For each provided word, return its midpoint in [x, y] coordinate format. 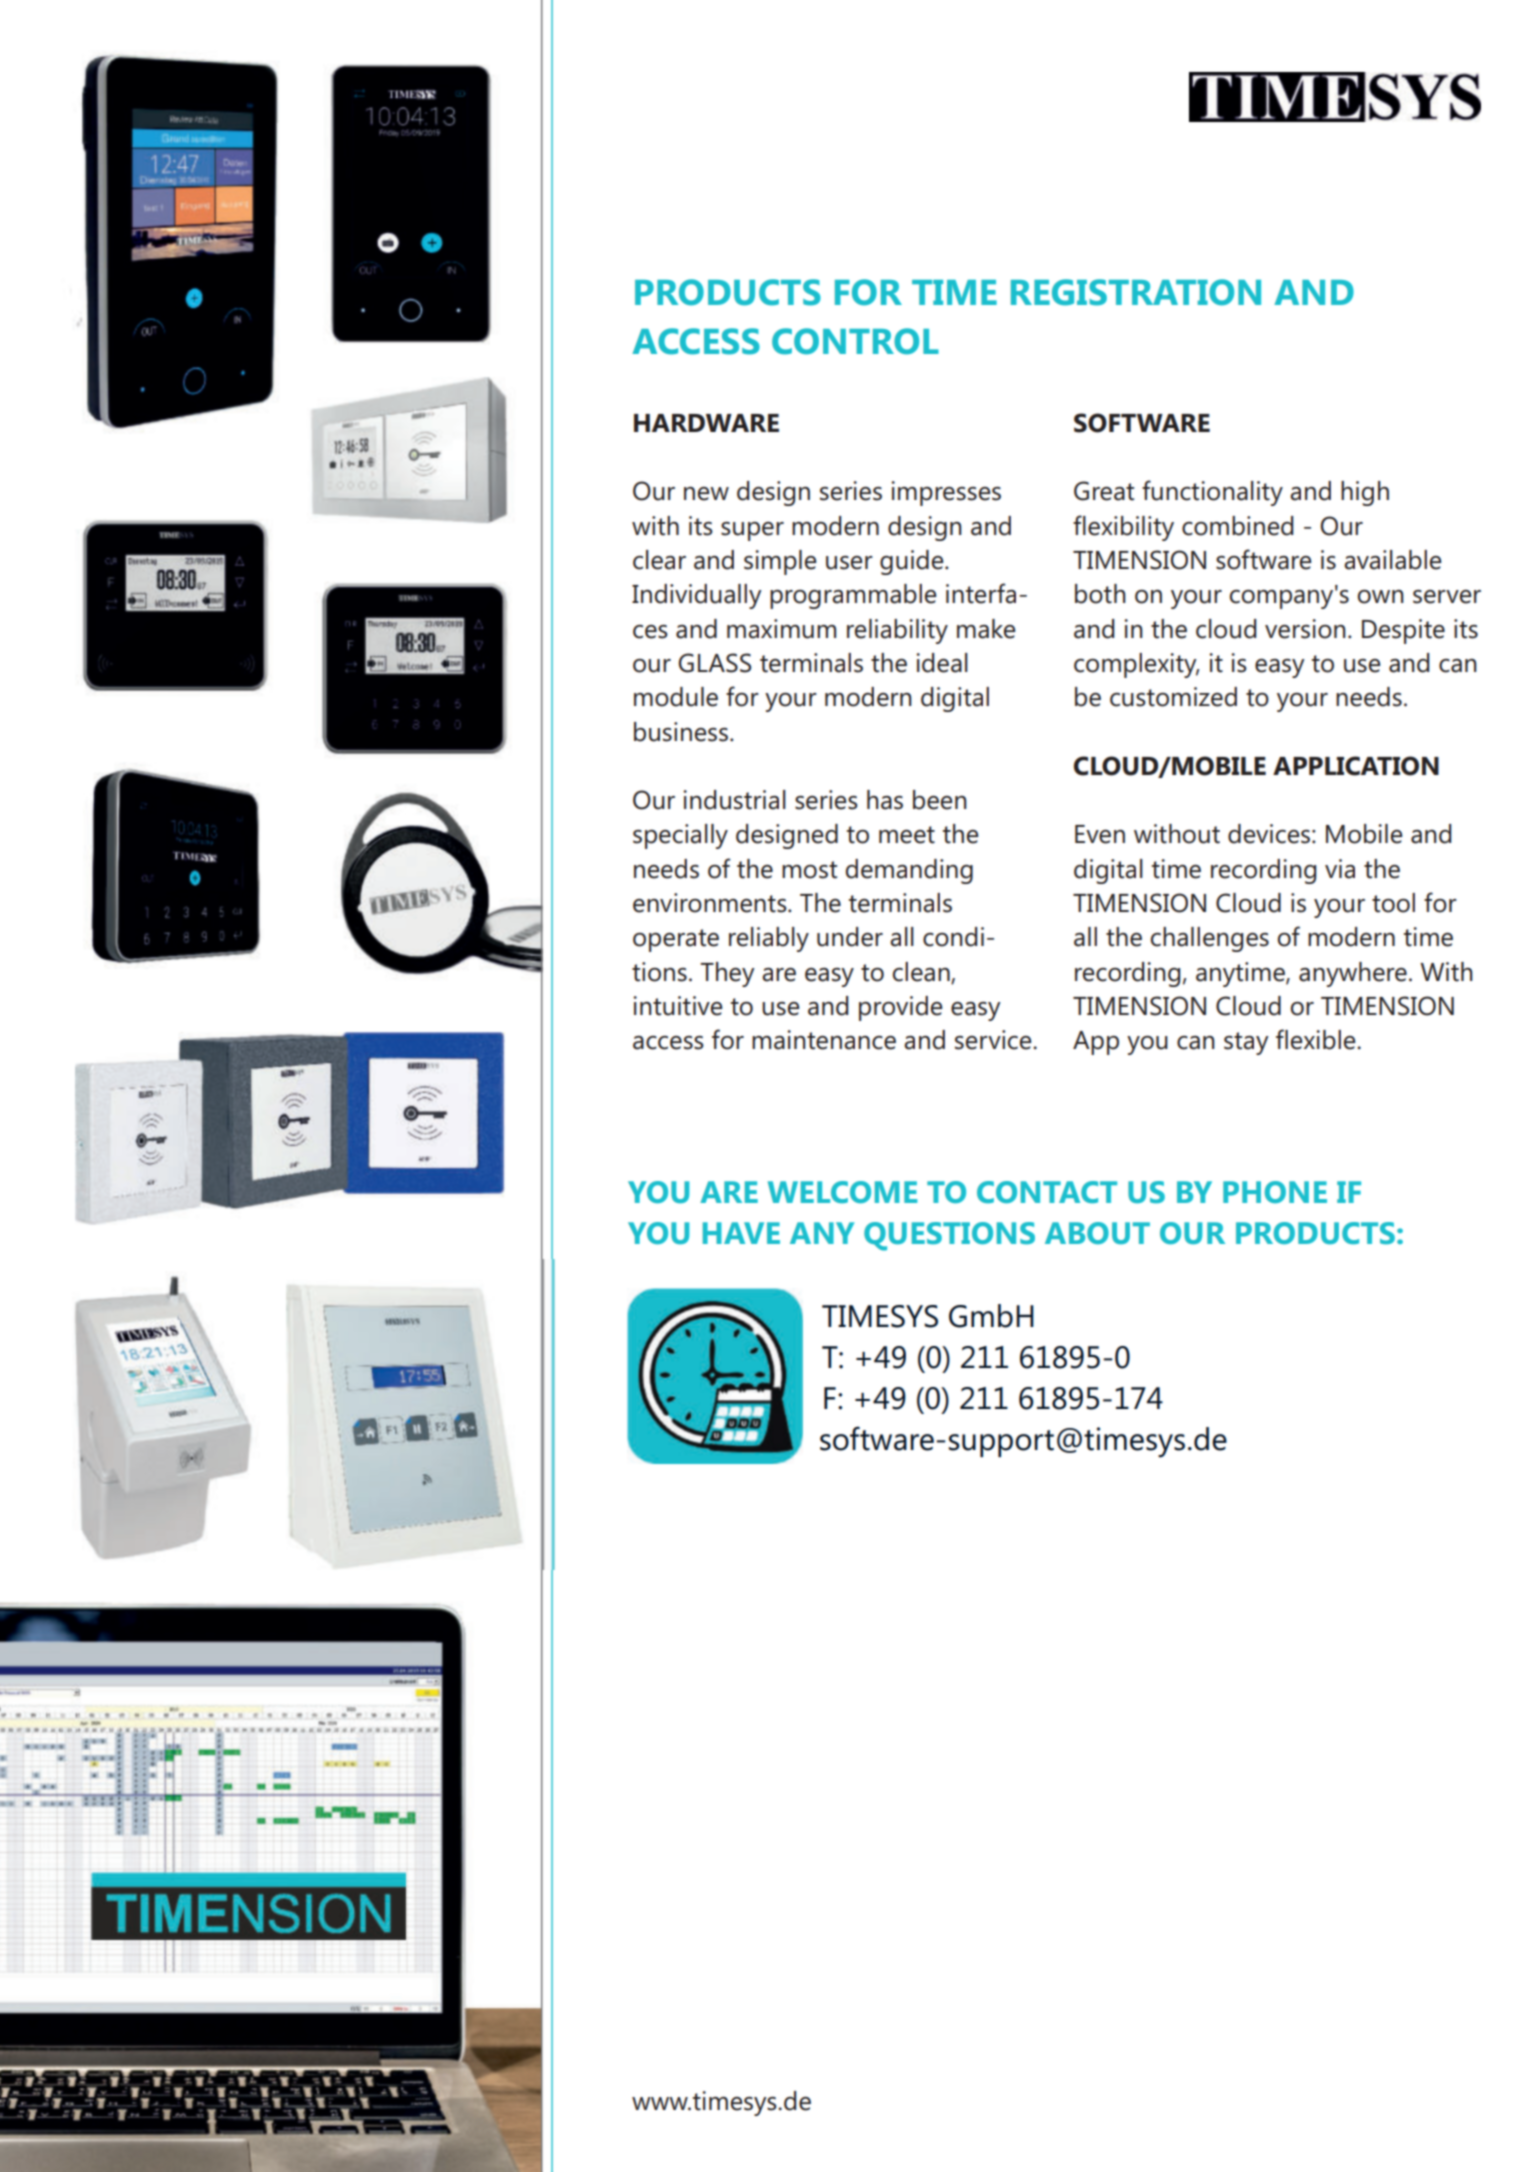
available [1393, 560]
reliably [769, 939]
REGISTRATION [1136, 292]
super [752, 531]
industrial [734, 800]
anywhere [1353, 974]
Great [1104, 491]
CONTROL [855, 341]
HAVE [741, 1233]
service [994, 1040]
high [1365, 493]
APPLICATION [1356, 766]
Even [1100, 834]
